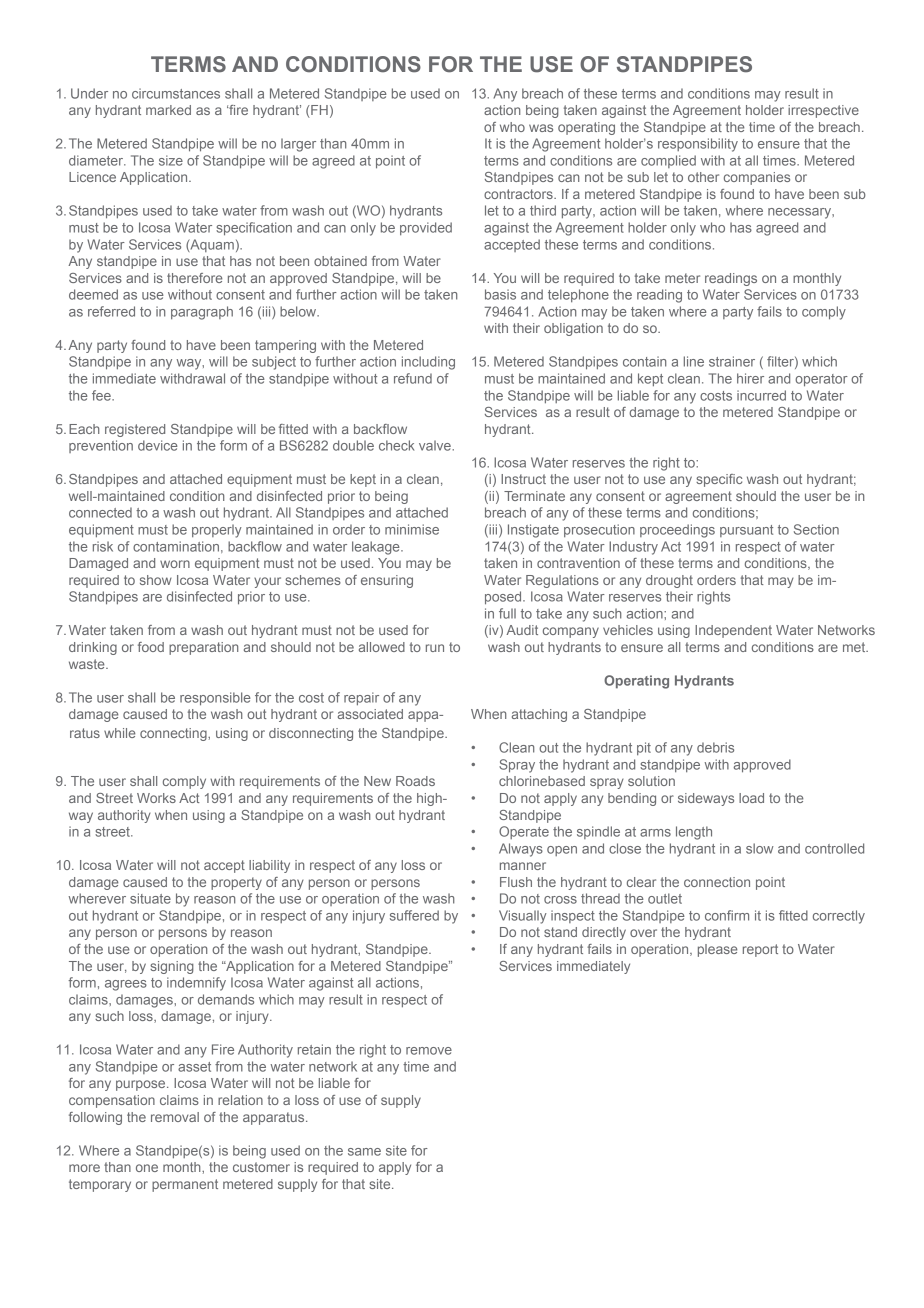 The image size is (924, 1308). Describe the element at coordinates (698, 145) in the image. I see `responsibility` at that location.
